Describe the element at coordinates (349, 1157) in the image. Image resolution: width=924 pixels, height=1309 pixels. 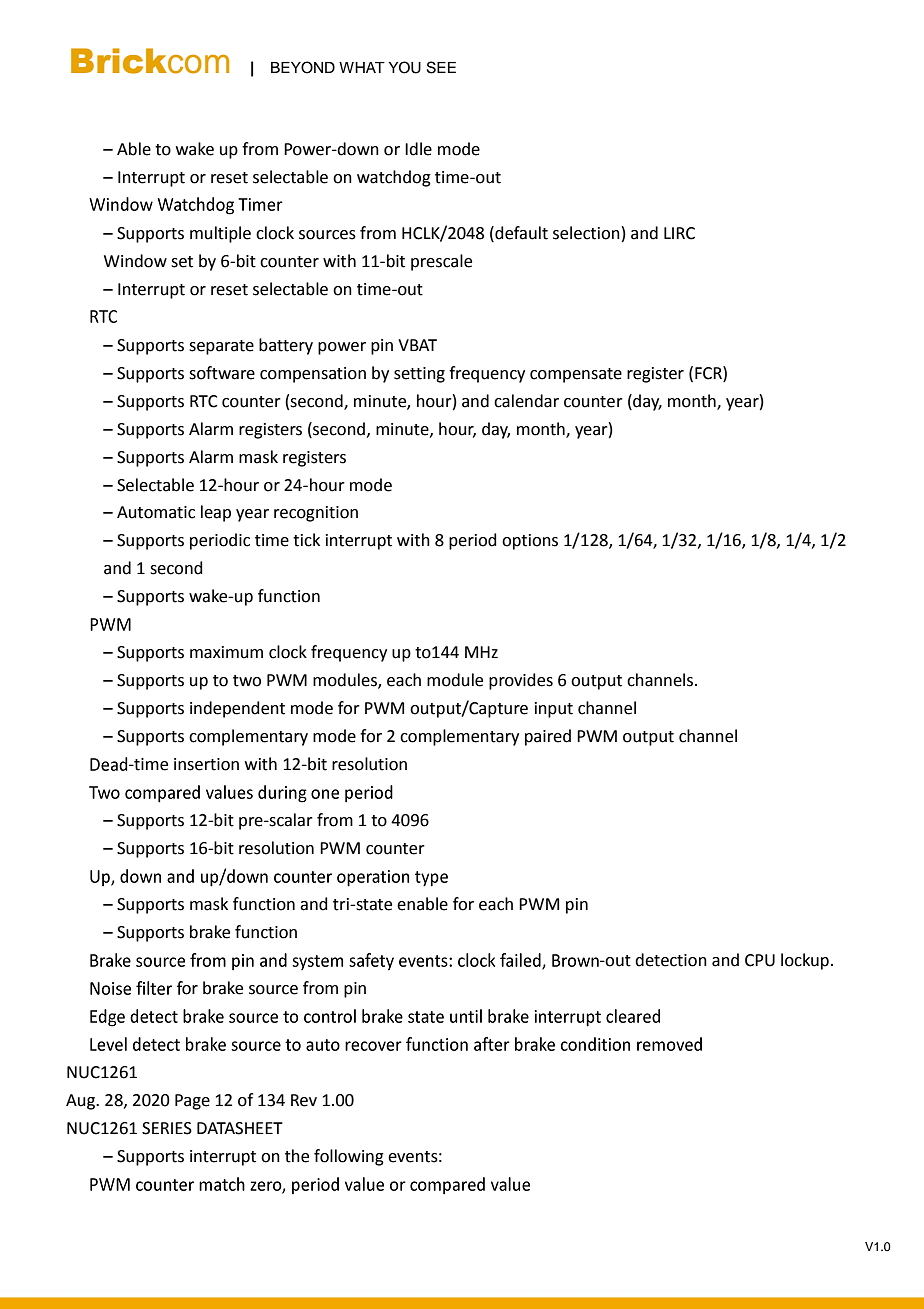
I see `following` at that location.
